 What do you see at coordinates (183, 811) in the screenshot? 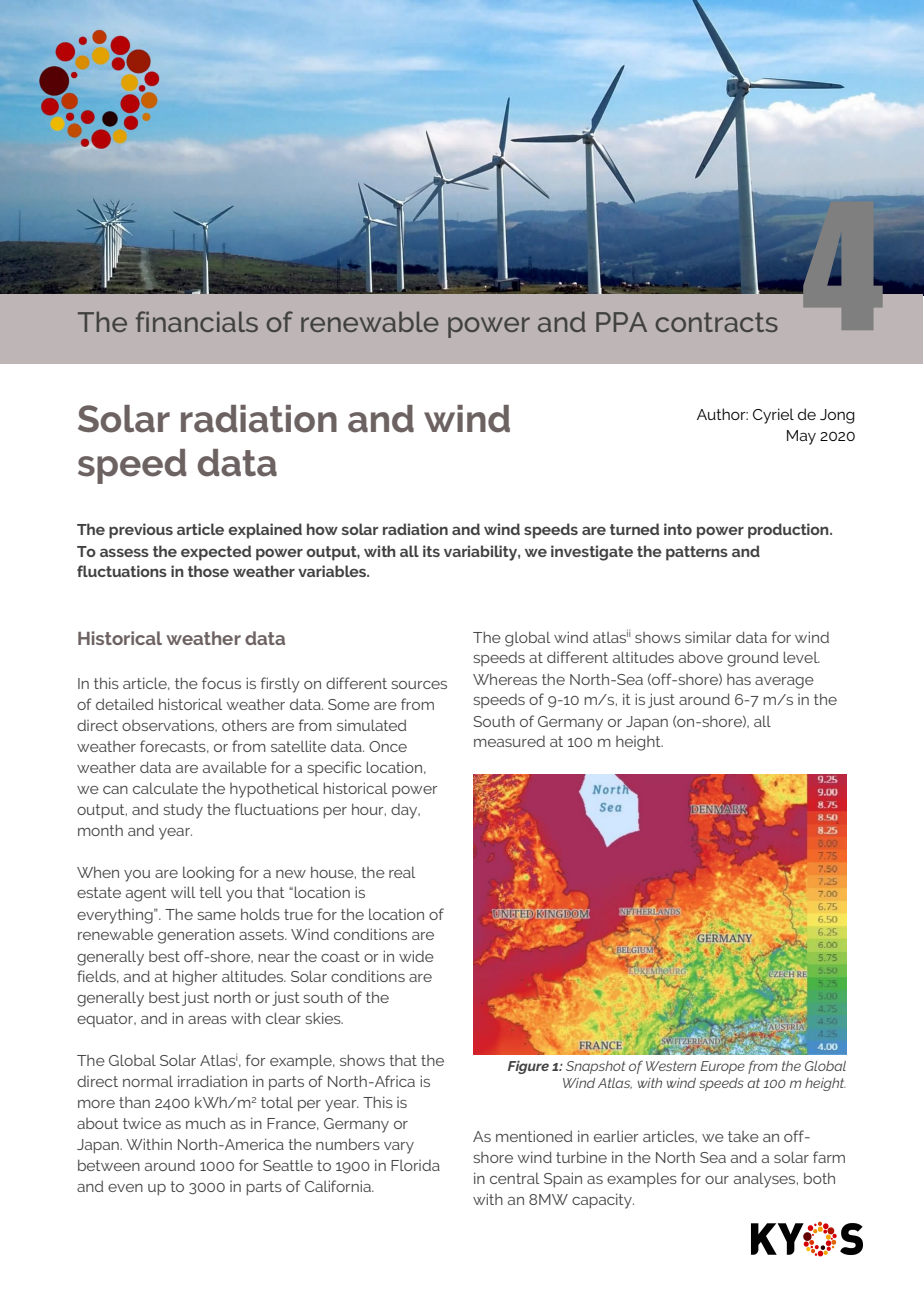
I see `study` at bounding box center [183, 811].
